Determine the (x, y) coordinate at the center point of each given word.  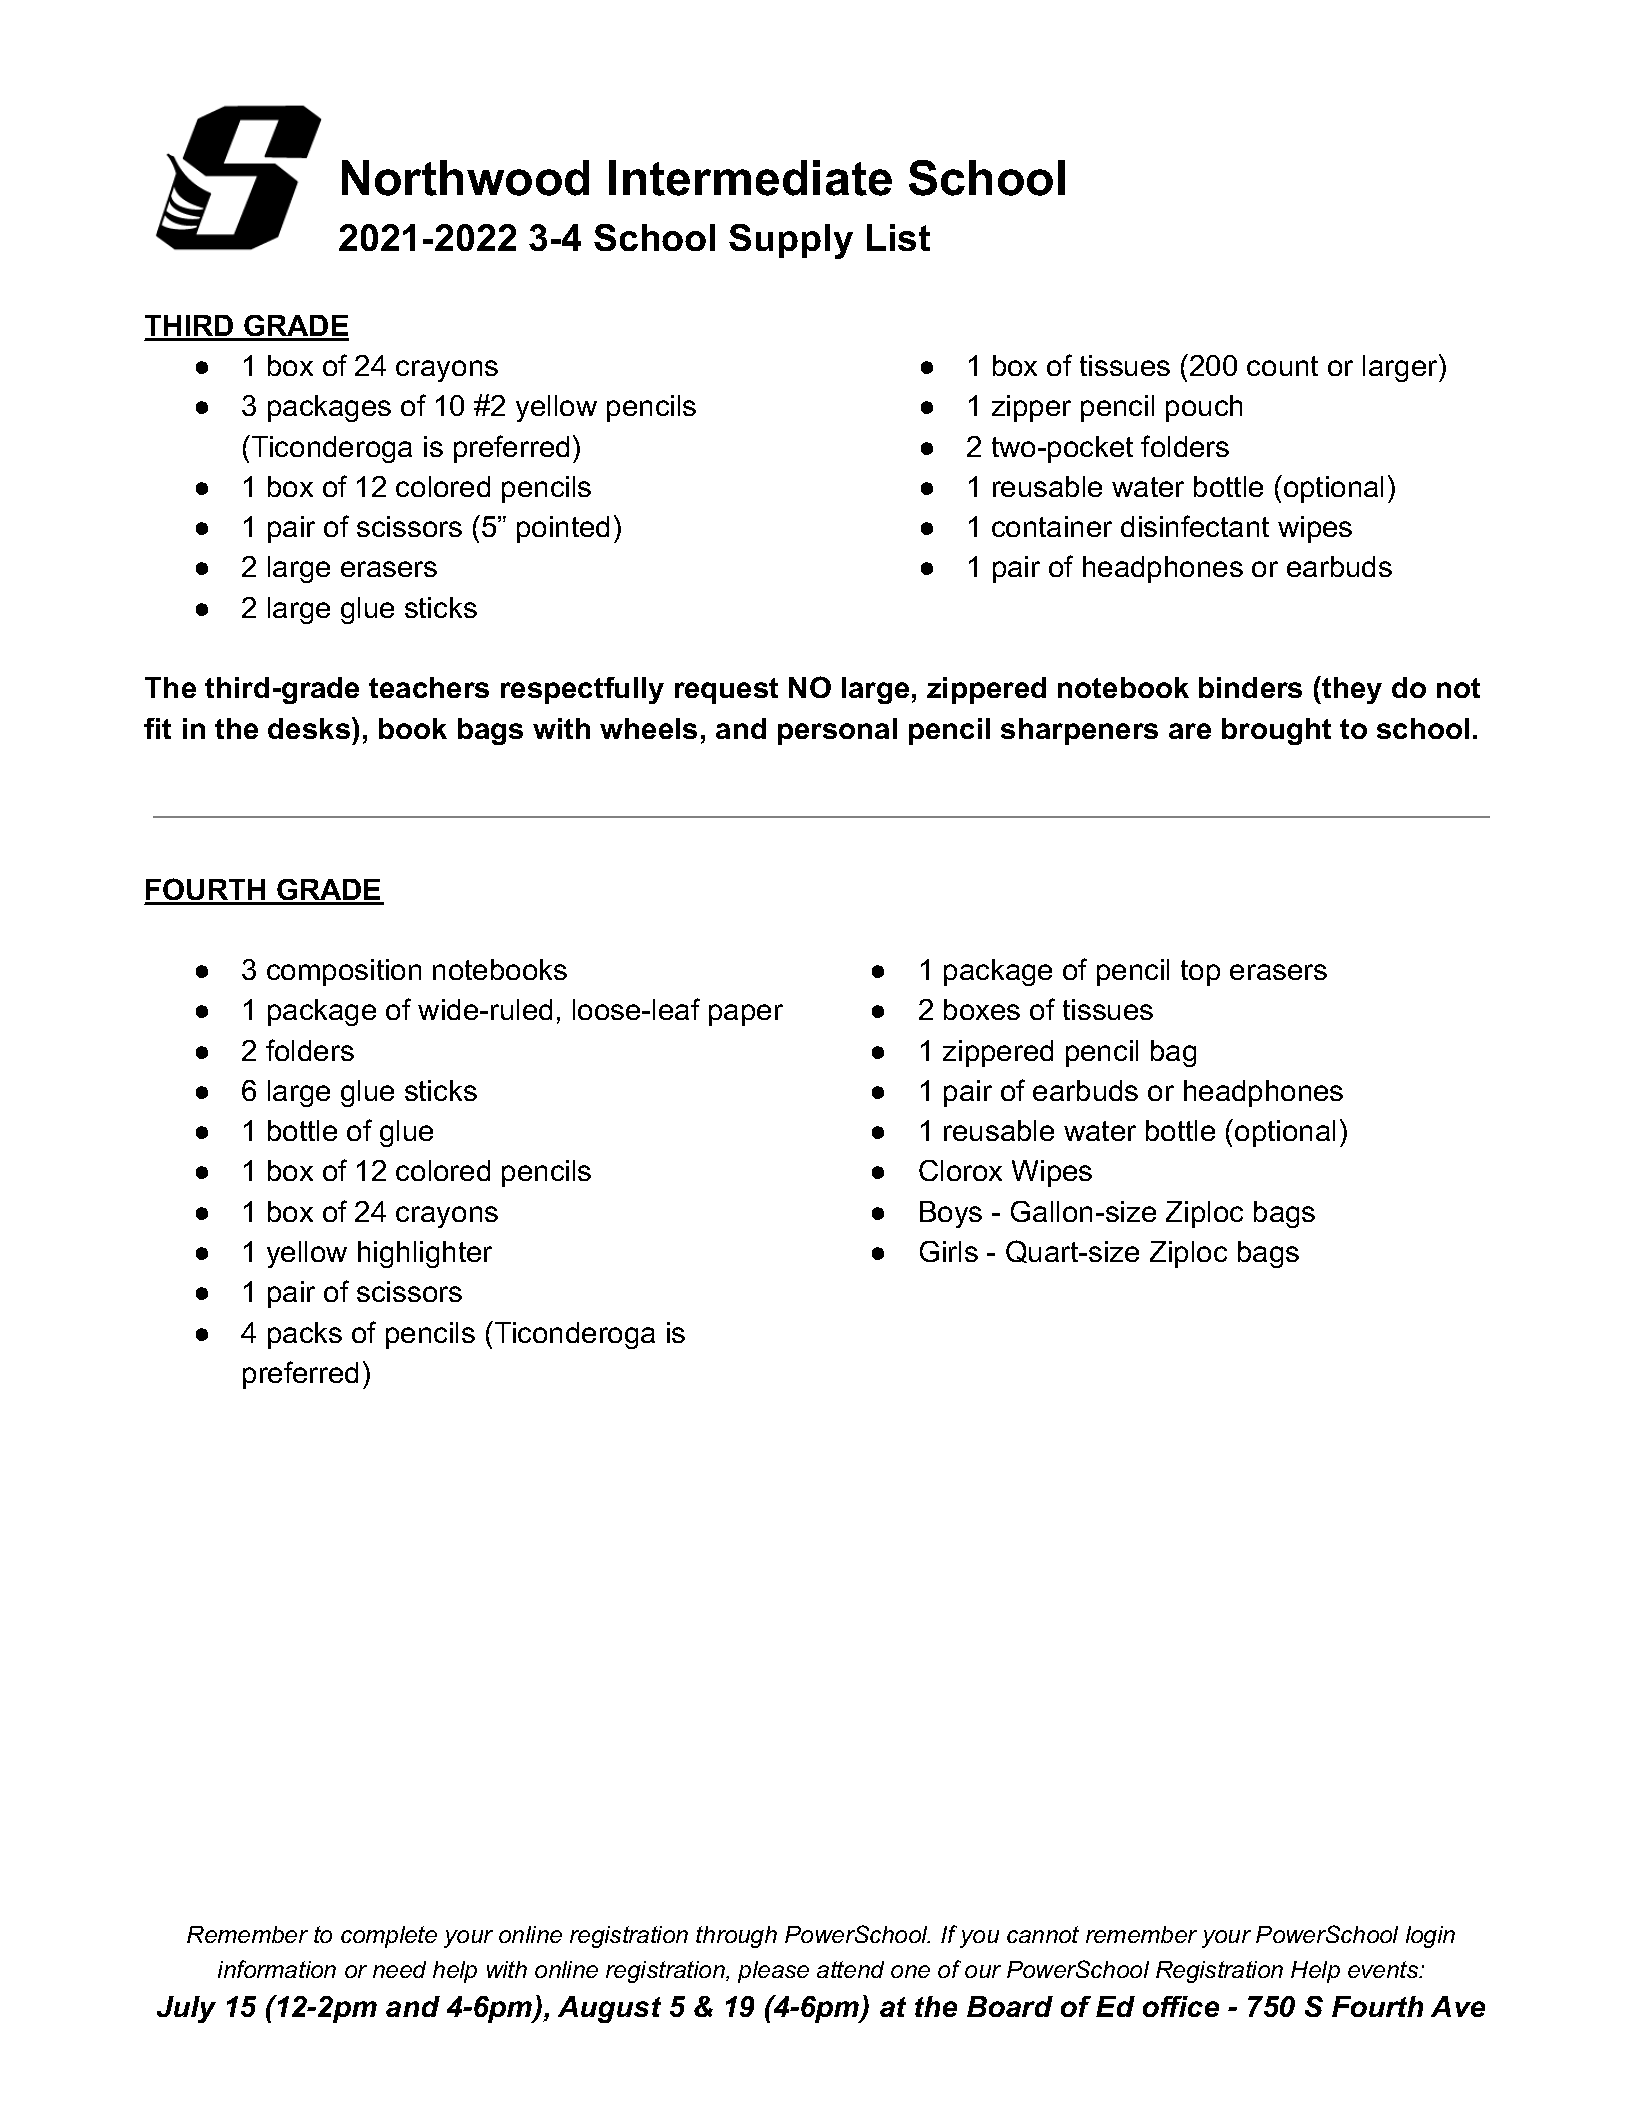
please (773, 1972)
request (726, 691)
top (1200, 973)
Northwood (465, 178)
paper (746, 1015)
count (1282, 366)
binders (1250, 687)
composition (344, 972)
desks (310, 728)
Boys (951, 1214)
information (277, 1969)
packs (305, 1335)
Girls (949, 1251)
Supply (791, 241)
